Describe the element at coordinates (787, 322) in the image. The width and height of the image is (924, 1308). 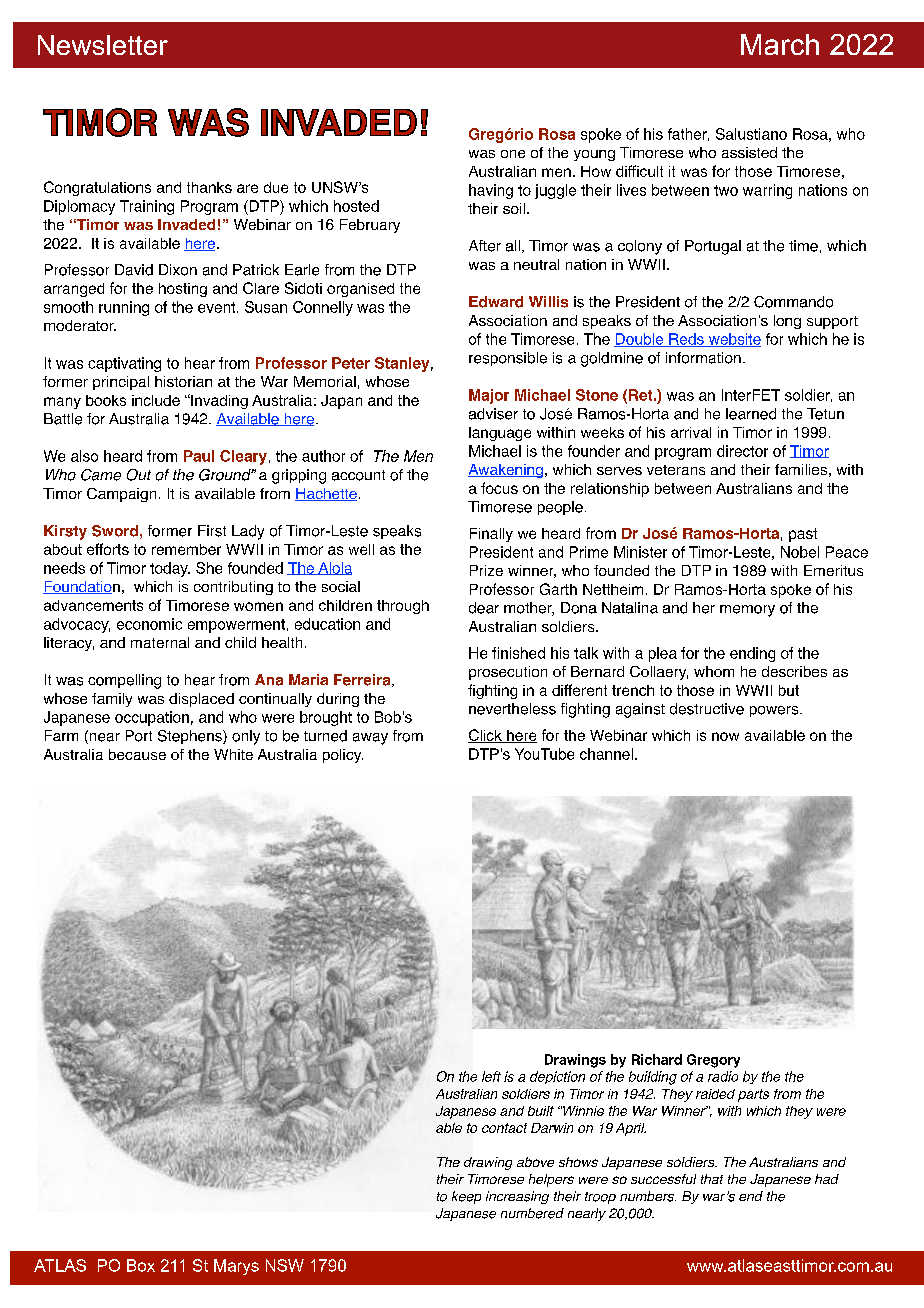
I see `long` at that location.
